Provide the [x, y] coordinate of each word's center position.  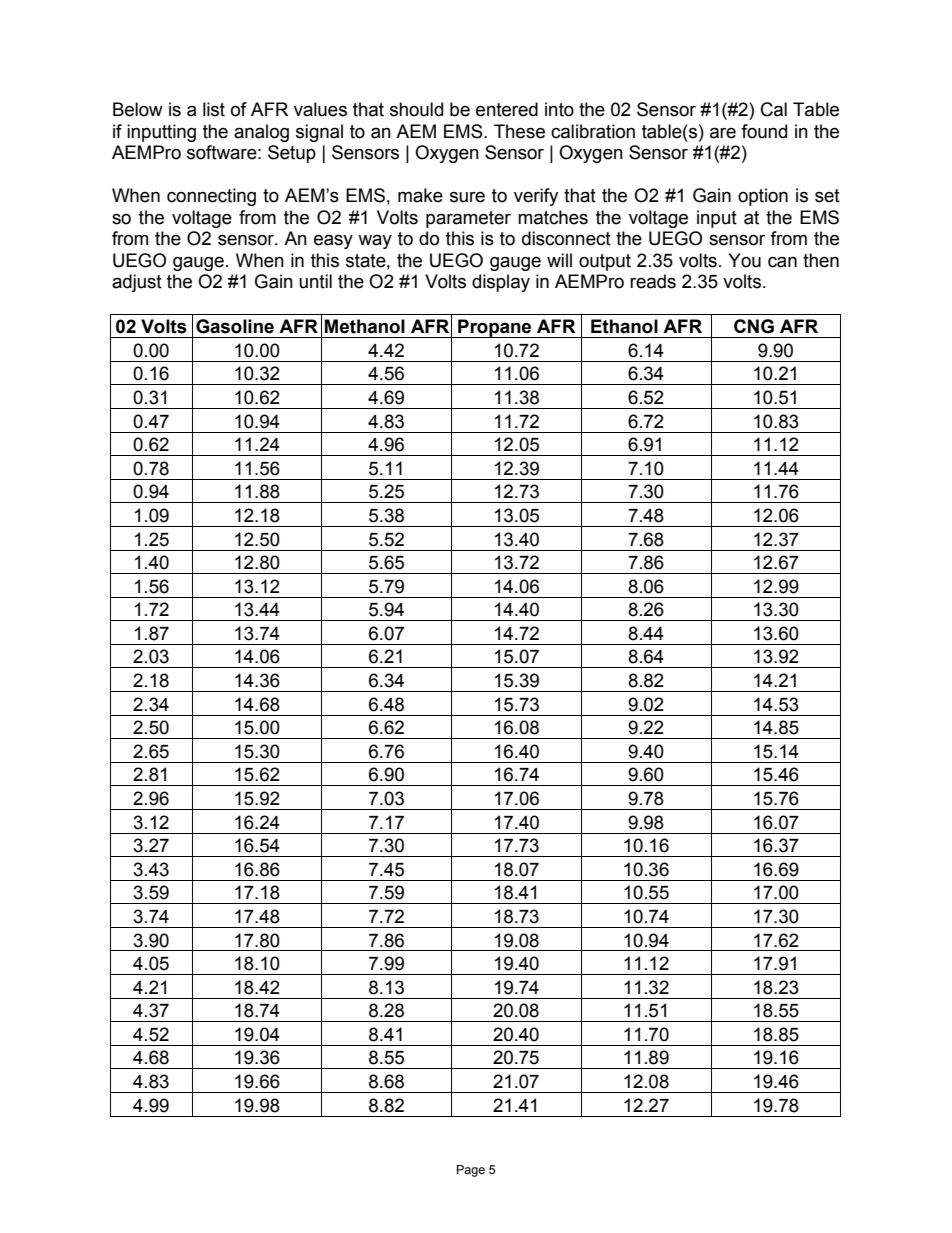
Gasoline [235, 326]
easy [333, 241]
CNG [754, 326]
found [764, 131]
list [214, 109]
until [315, 281]
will [559, 260]
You [744, 260]
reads [653, 281]
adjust [137, 283]
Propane [495, 328]
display [501, 283]
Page [471, 1171]
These [519, 131]
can [782, 262]
